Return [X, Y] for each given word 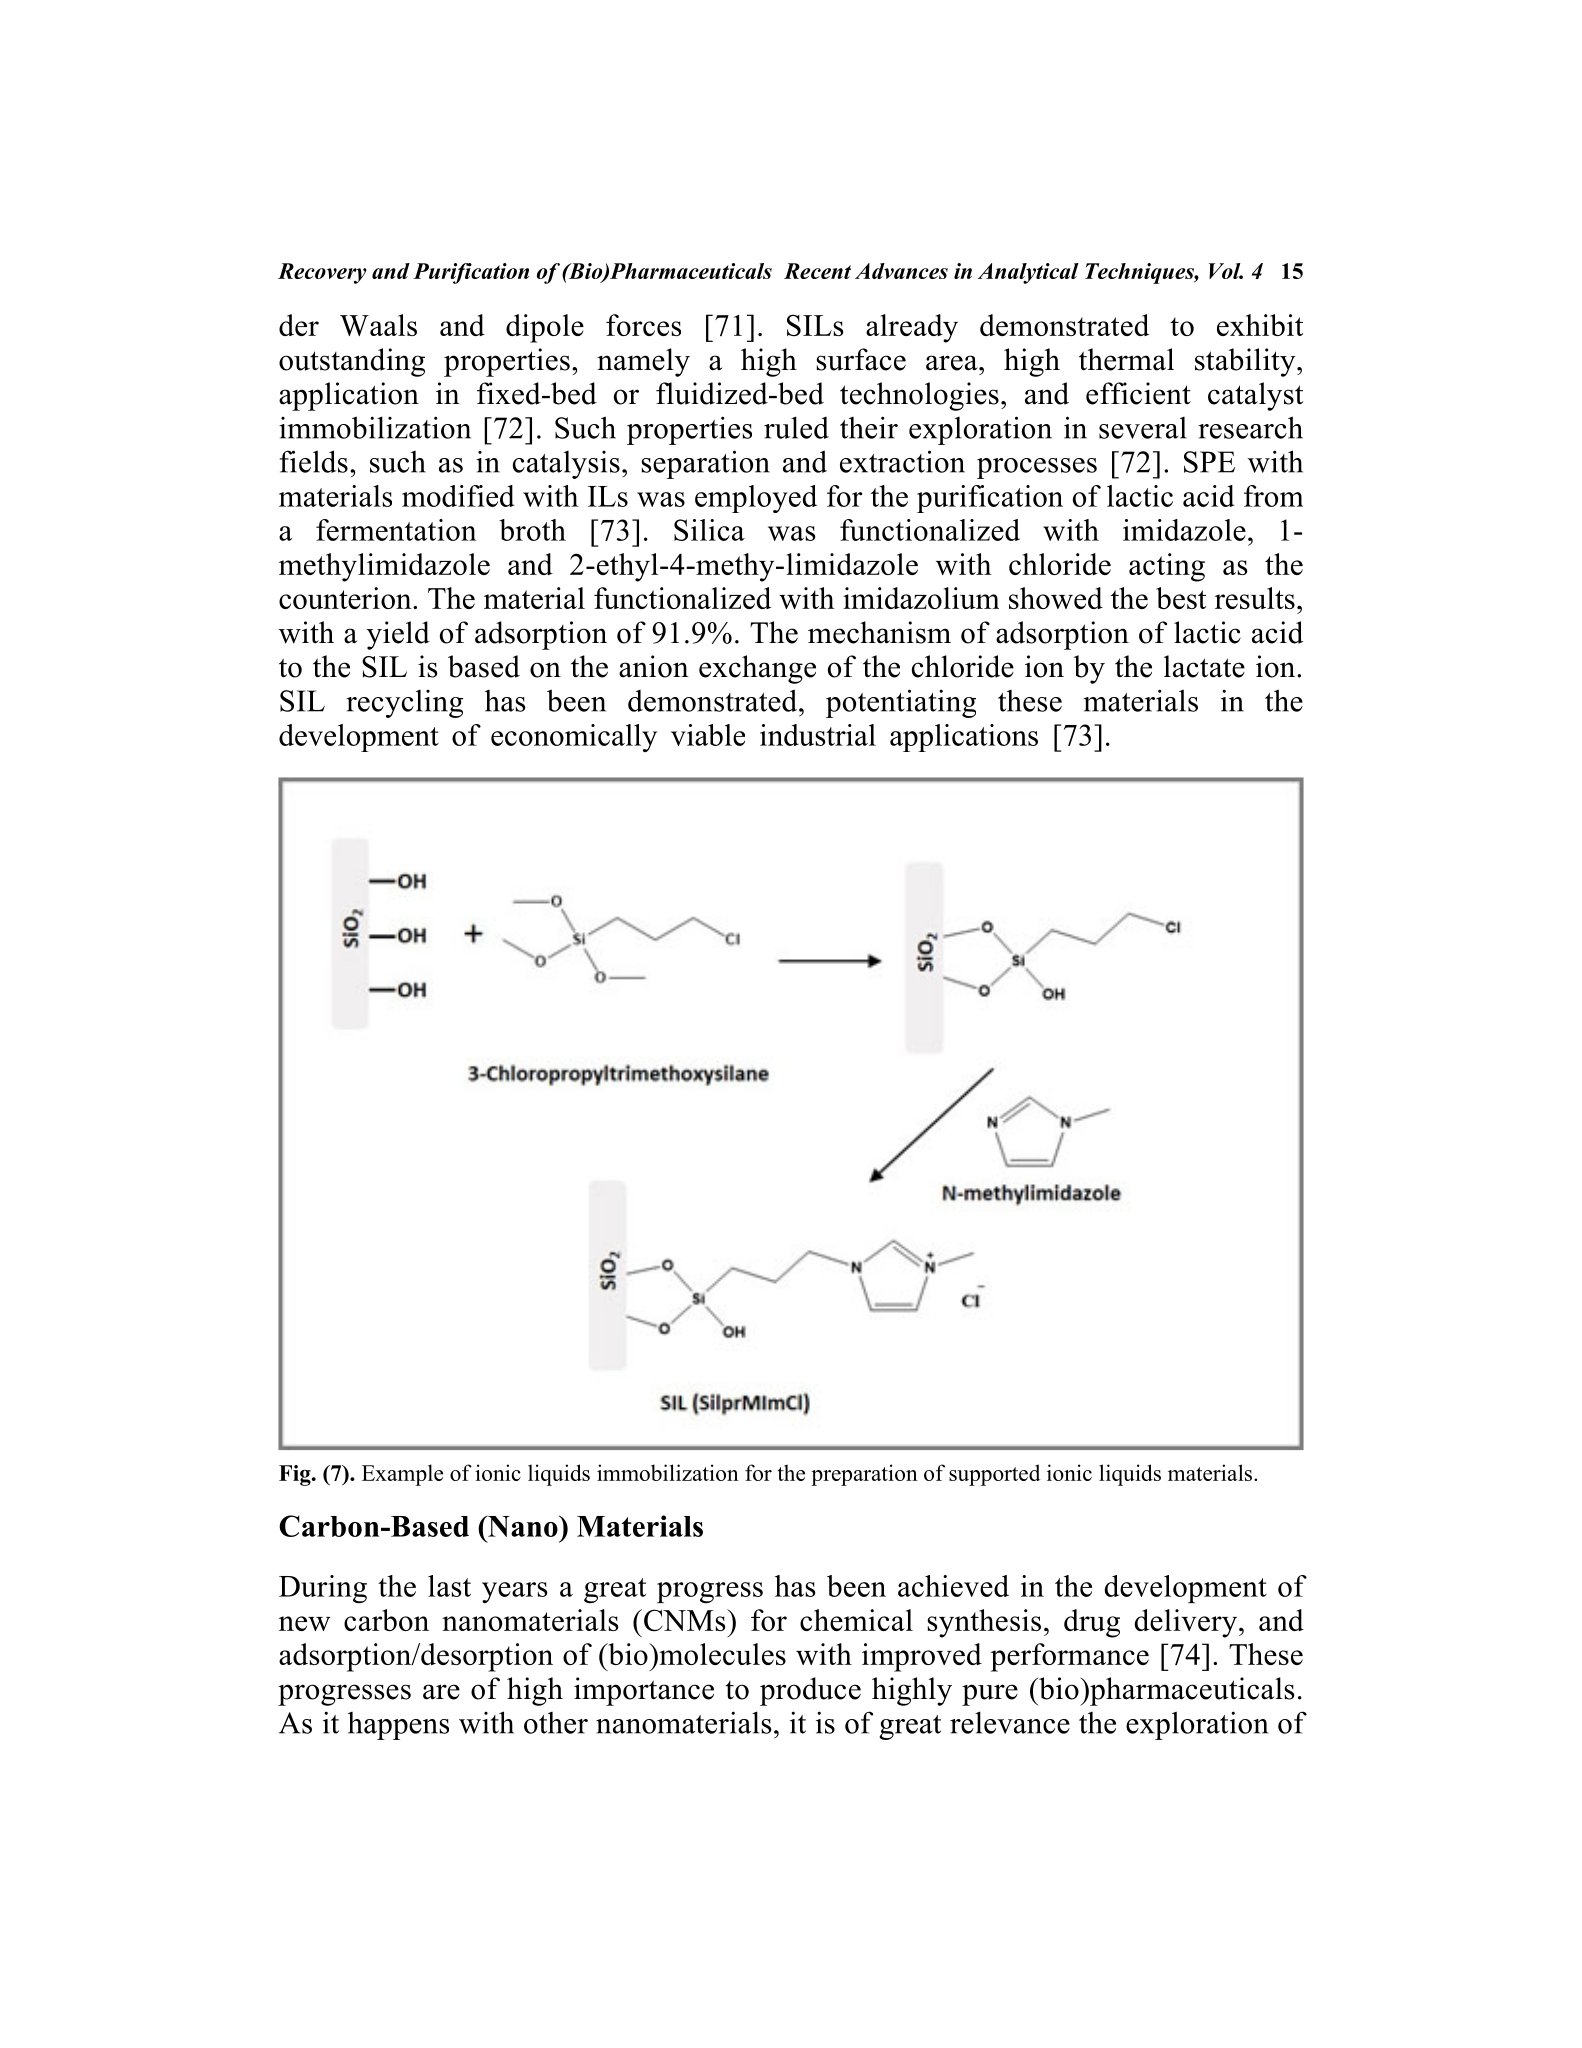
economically [574, 738]
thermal [1126, 359]
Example [402, 1475]
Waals [378, 325]
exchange [757, 669]
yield [398, 635]
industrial [818, 735]
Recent [817, 271]
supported [994, 1475]
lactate [1204, 666]
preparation [864, 1475]
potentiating [901, 703]
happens [398, 1726]
